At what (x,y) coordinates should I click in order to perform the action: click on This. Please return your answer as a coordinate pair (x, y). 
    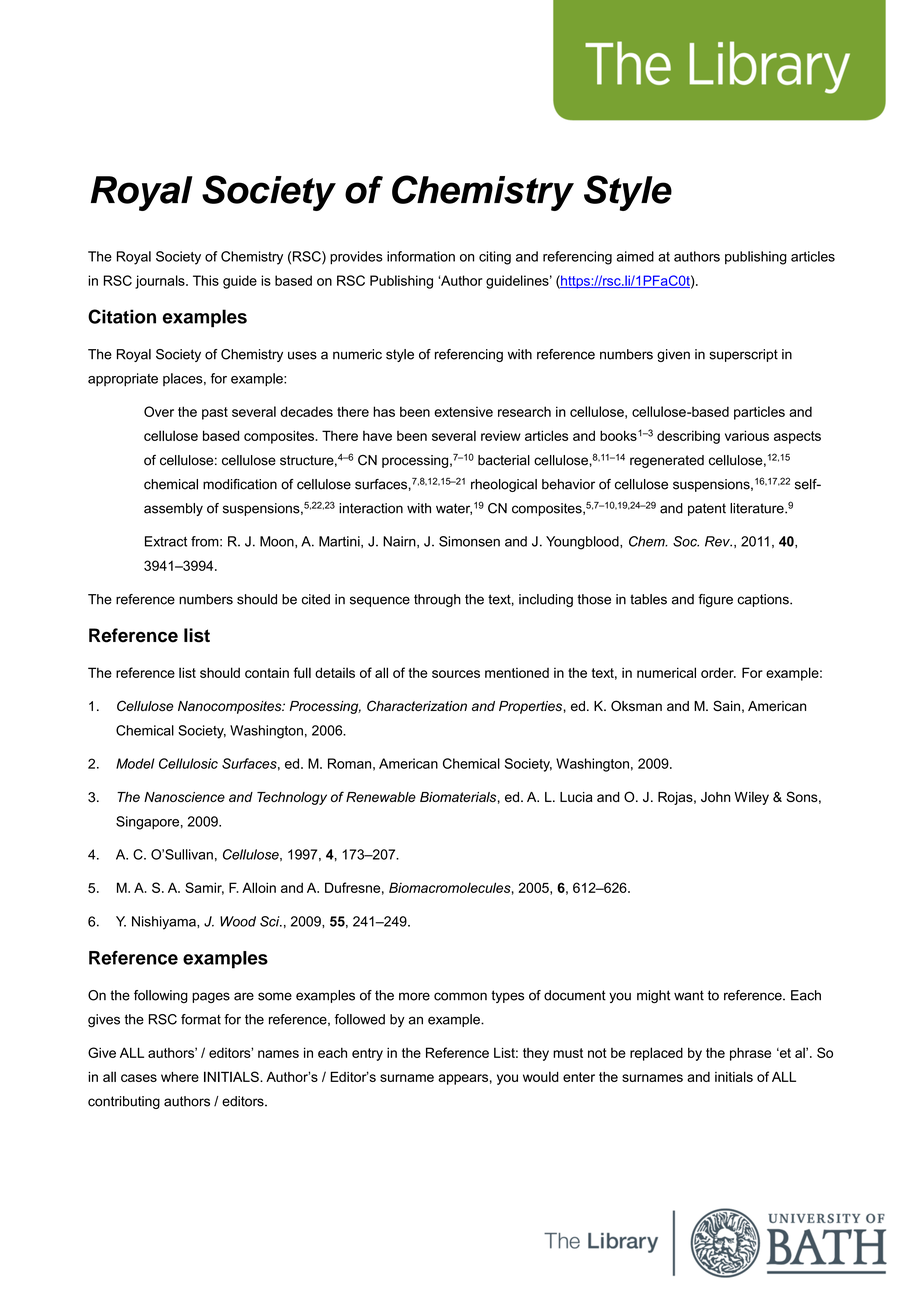
    Looking at the image, I should click on (206, 280).
